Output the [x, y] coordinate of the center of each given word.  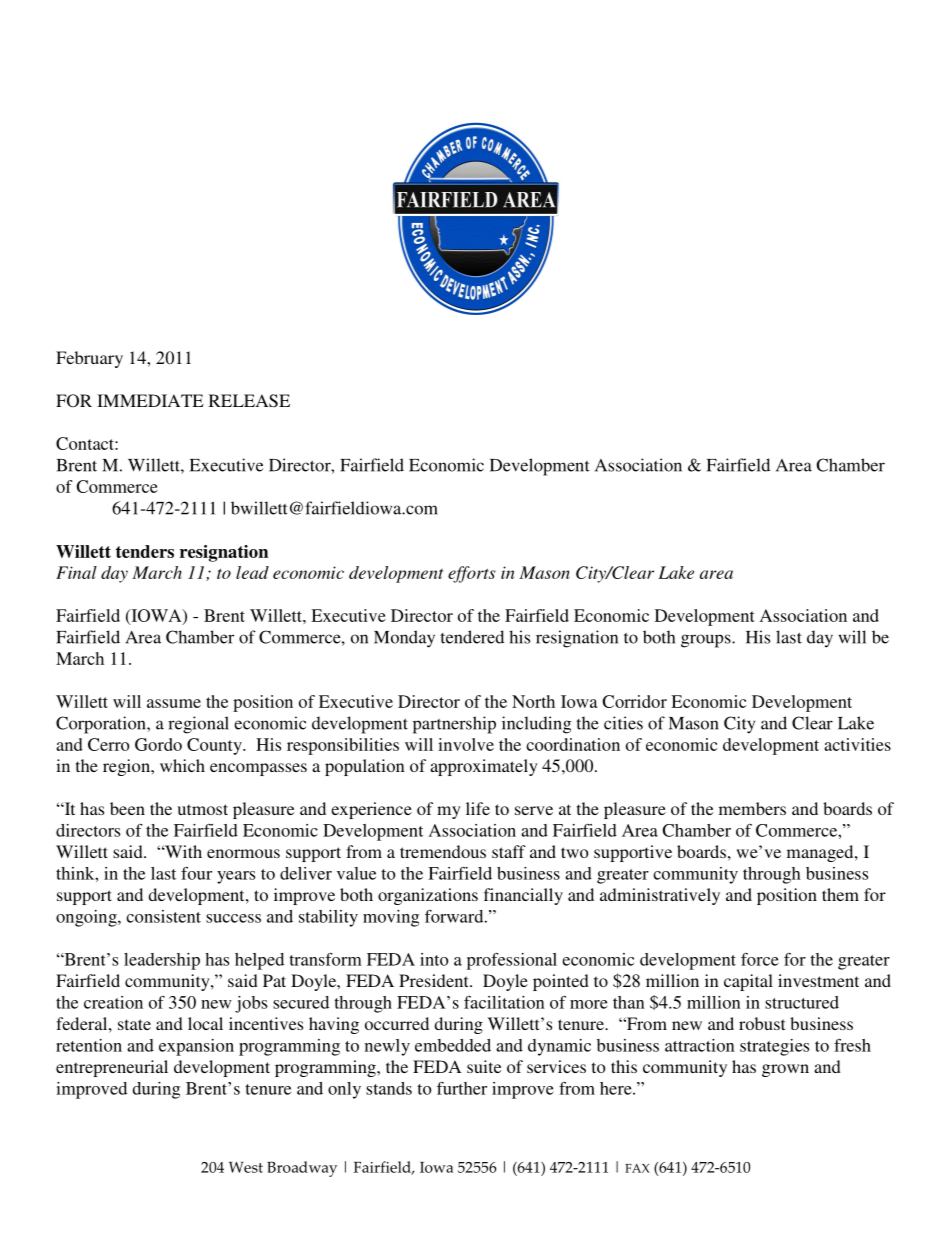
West [246, 1167]
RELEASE [249, 401]
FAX [637, 1168]
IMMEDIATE [150, 400]
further [462, 1088]
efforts [471, 574]
